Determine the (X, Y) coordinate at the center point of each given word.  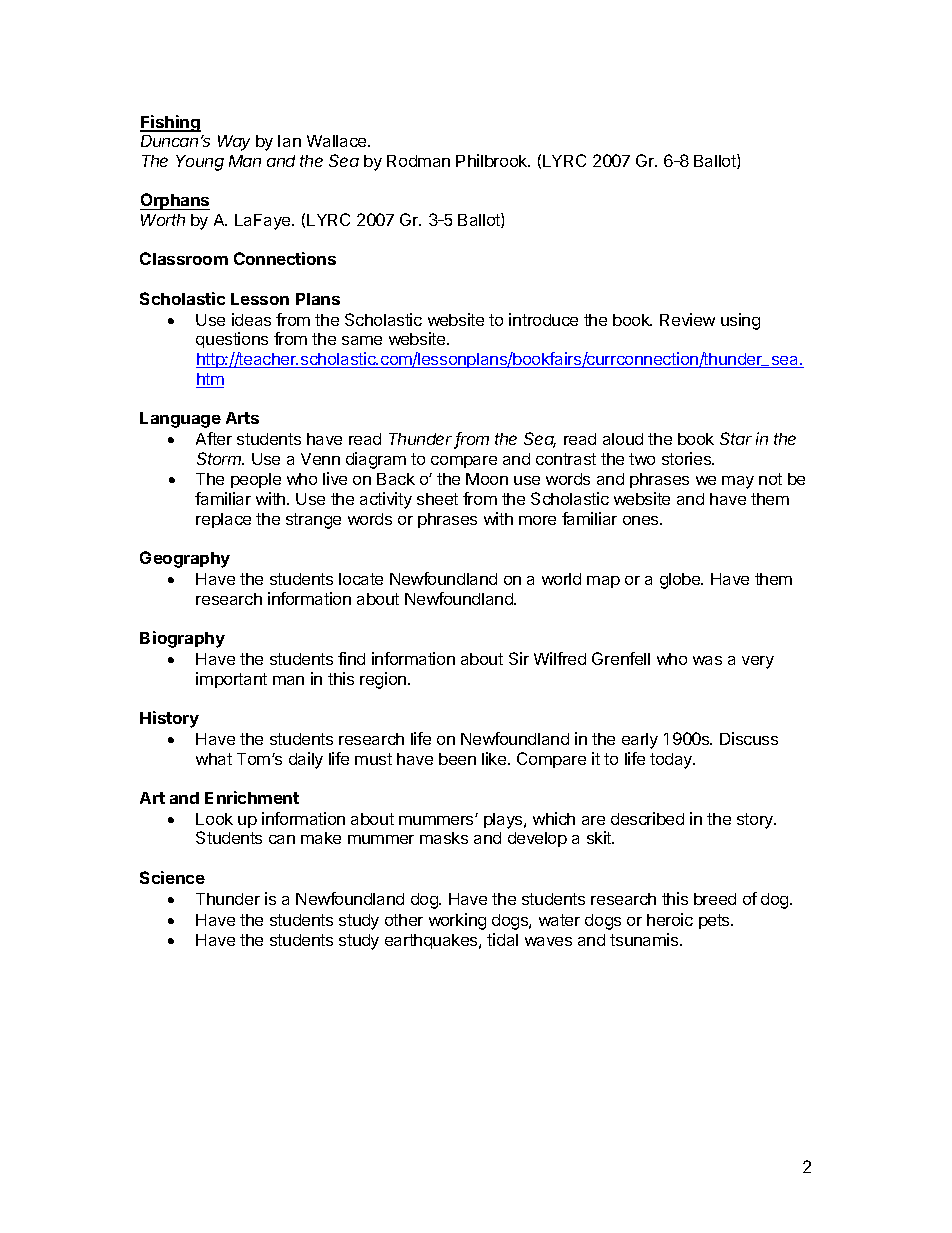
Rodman (418, 161)
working (457, 921)
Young (200, 163)
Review (687, 319)
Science (172, 877)
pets (715, 921)
